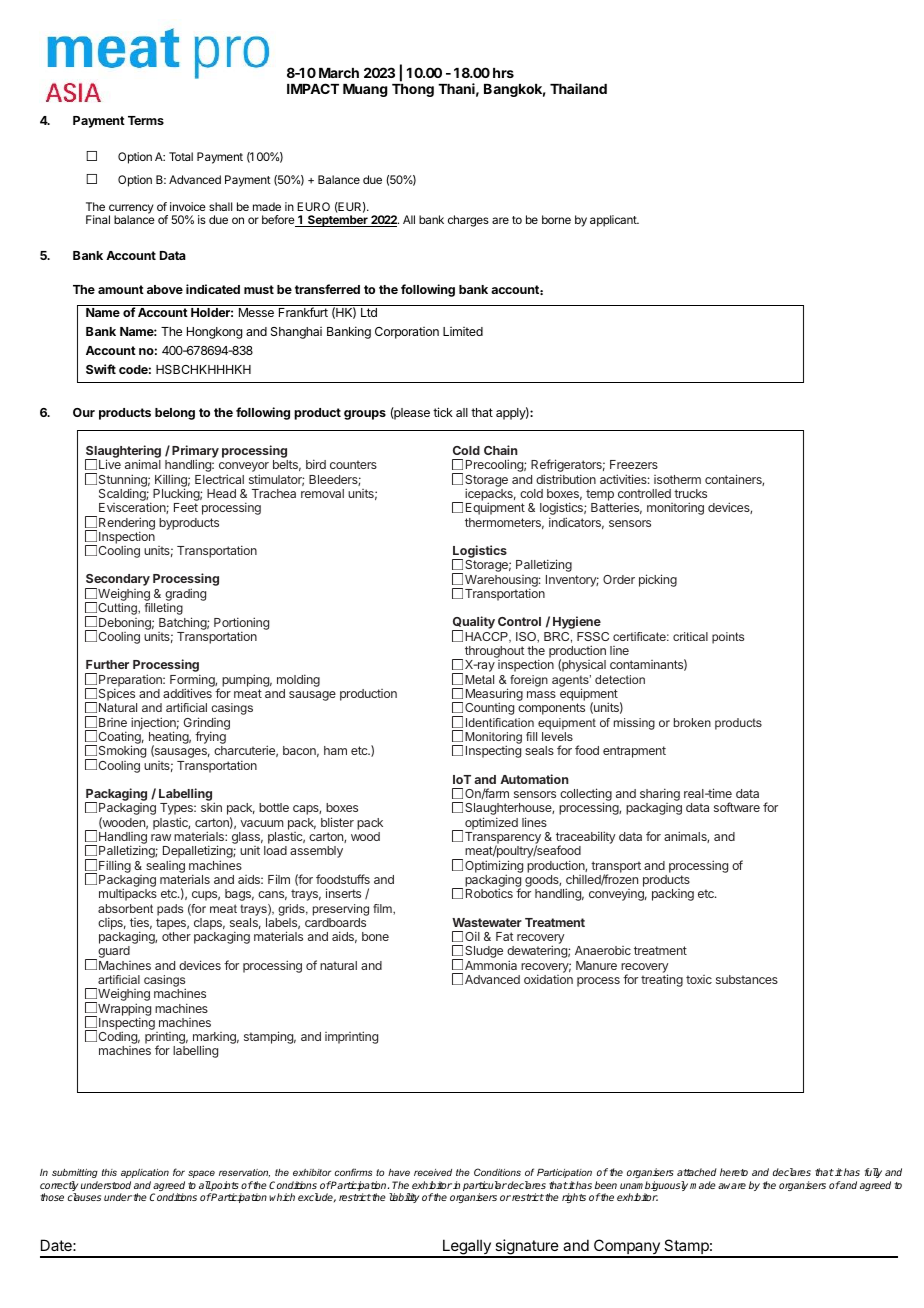  I want to click on Thong, so click(413, 90).
